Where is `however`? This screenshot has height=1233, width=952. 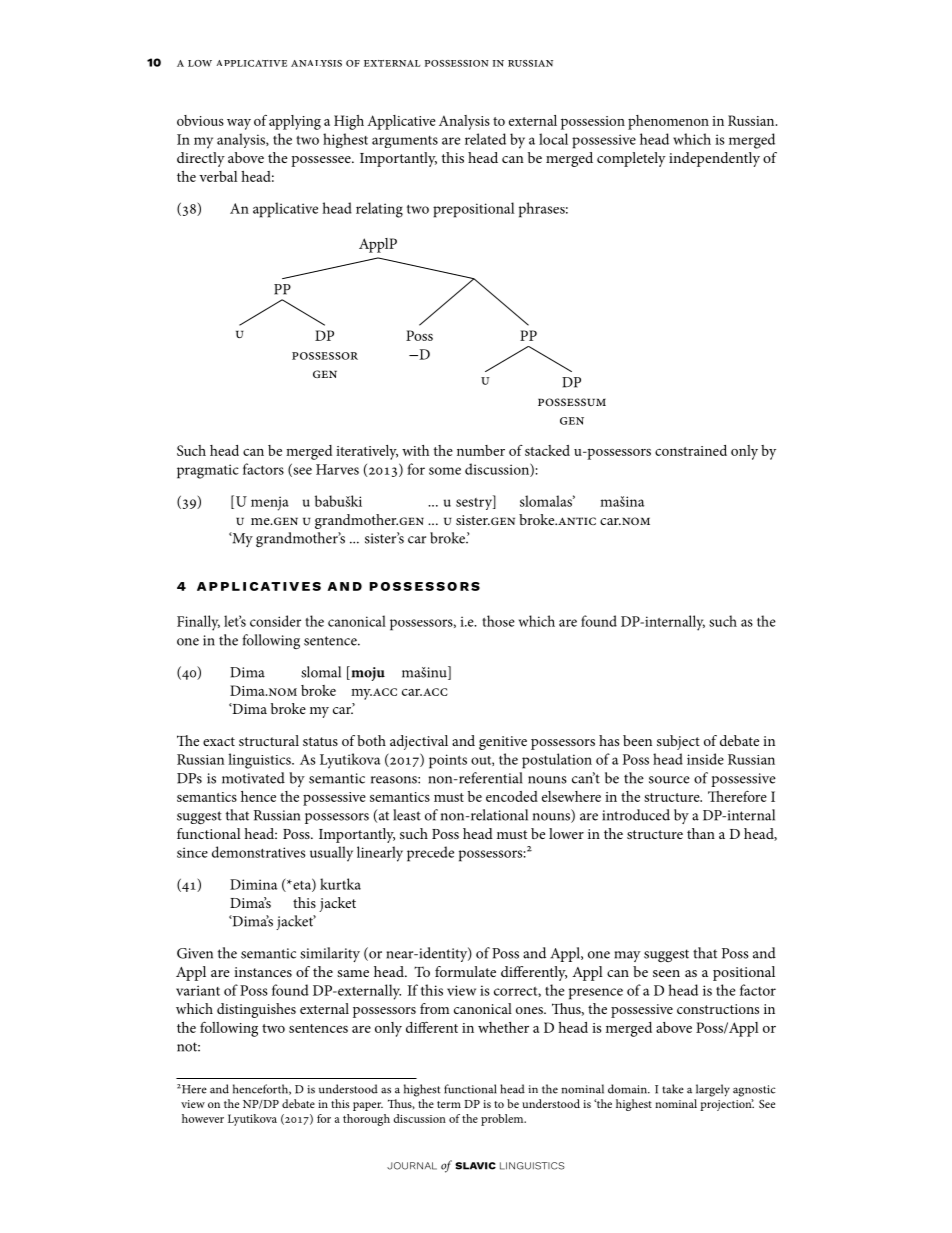
however is located at coordinates (203, 1118).
